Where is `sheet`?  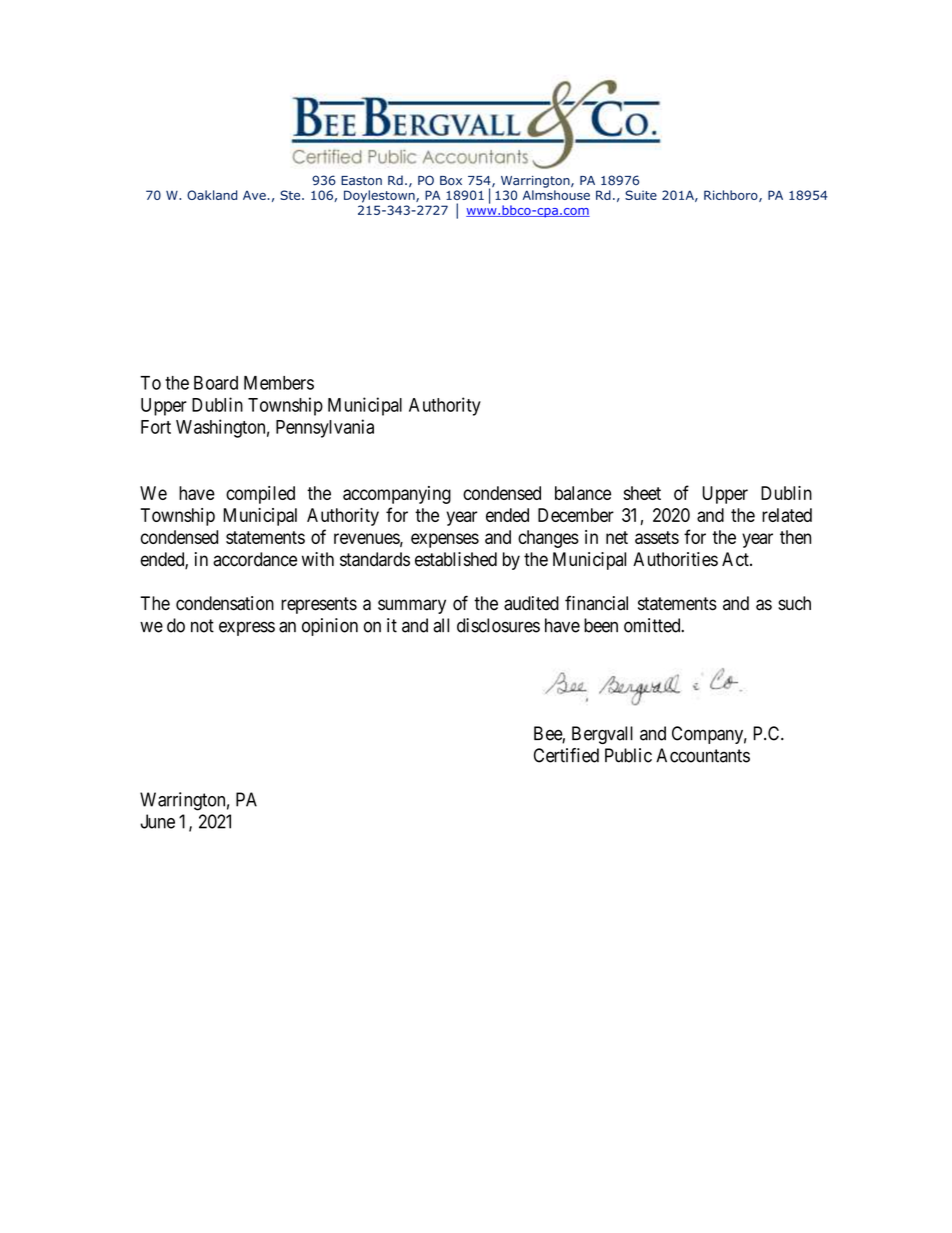 sheet is located at coordinates (642, 493).
